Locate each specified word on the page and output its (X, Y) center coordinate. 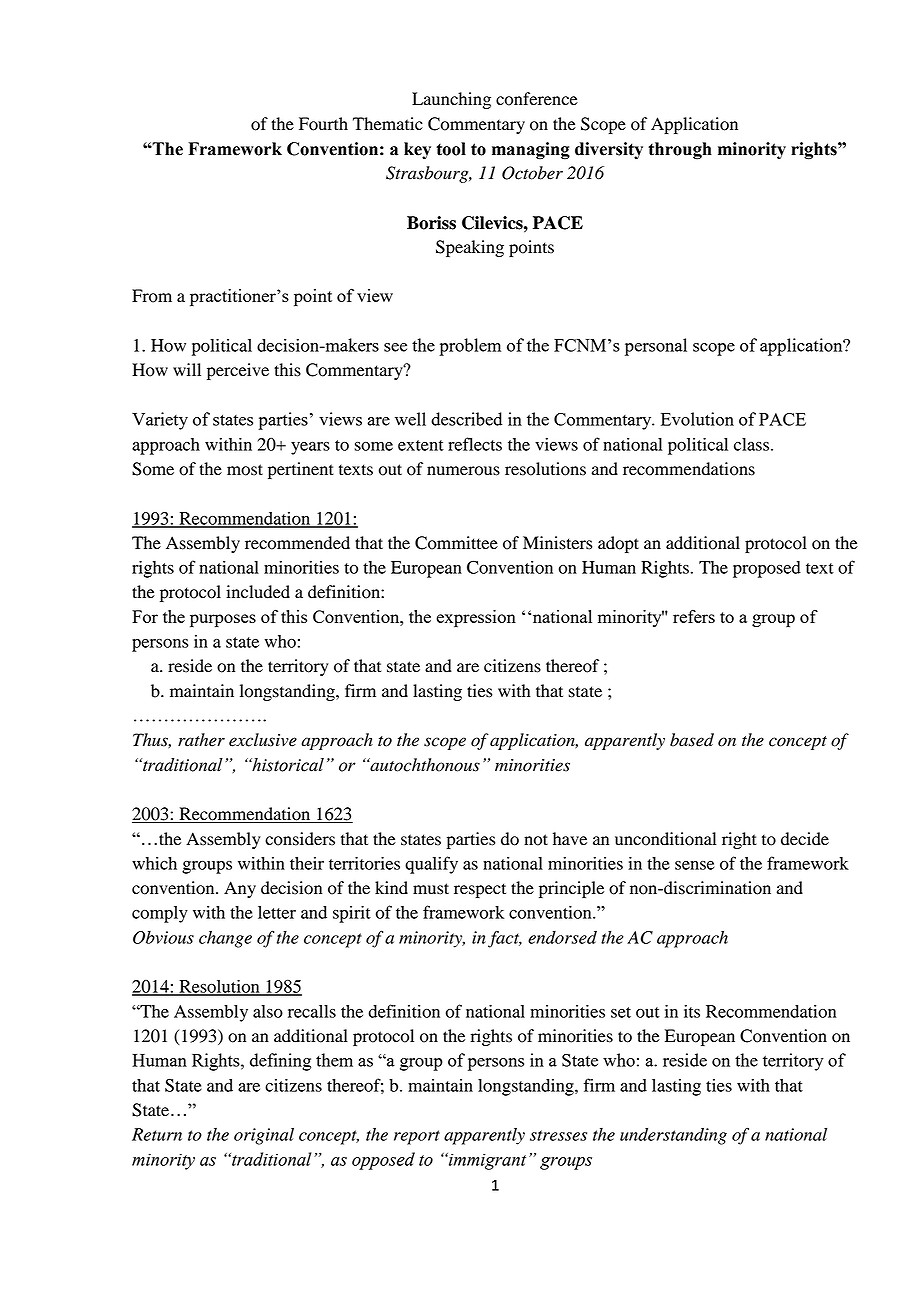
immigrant (486, 1161)
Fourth (323, 124)
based (692, 740)
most (245, 470)
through (680, 151)
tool (451, 149)
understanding (673, 1136)
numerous (463, 471)
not (536, 840)
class (751, 444)
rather (201, 740)
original (264, 1136)
